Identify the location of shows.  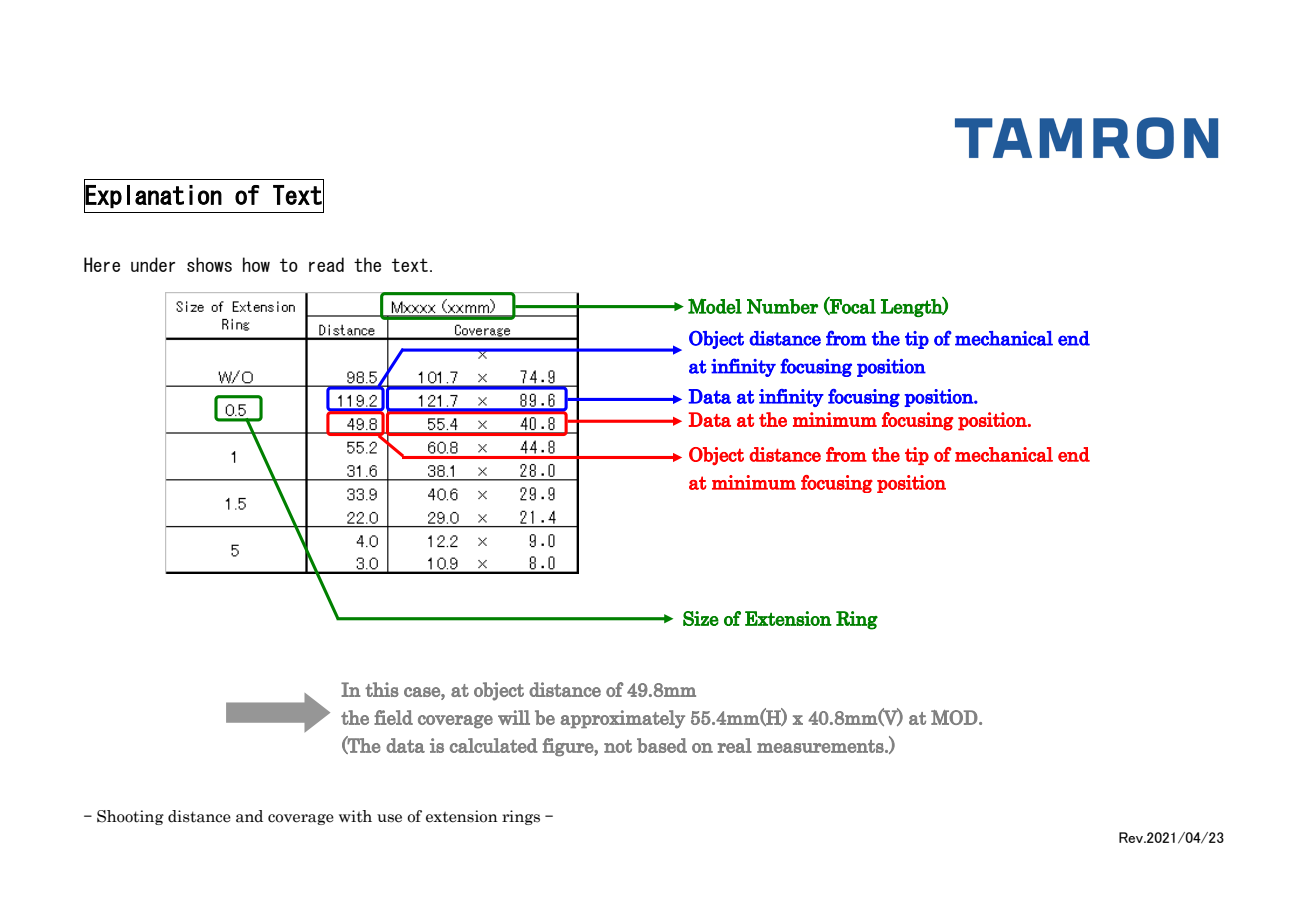
(209, 264).
